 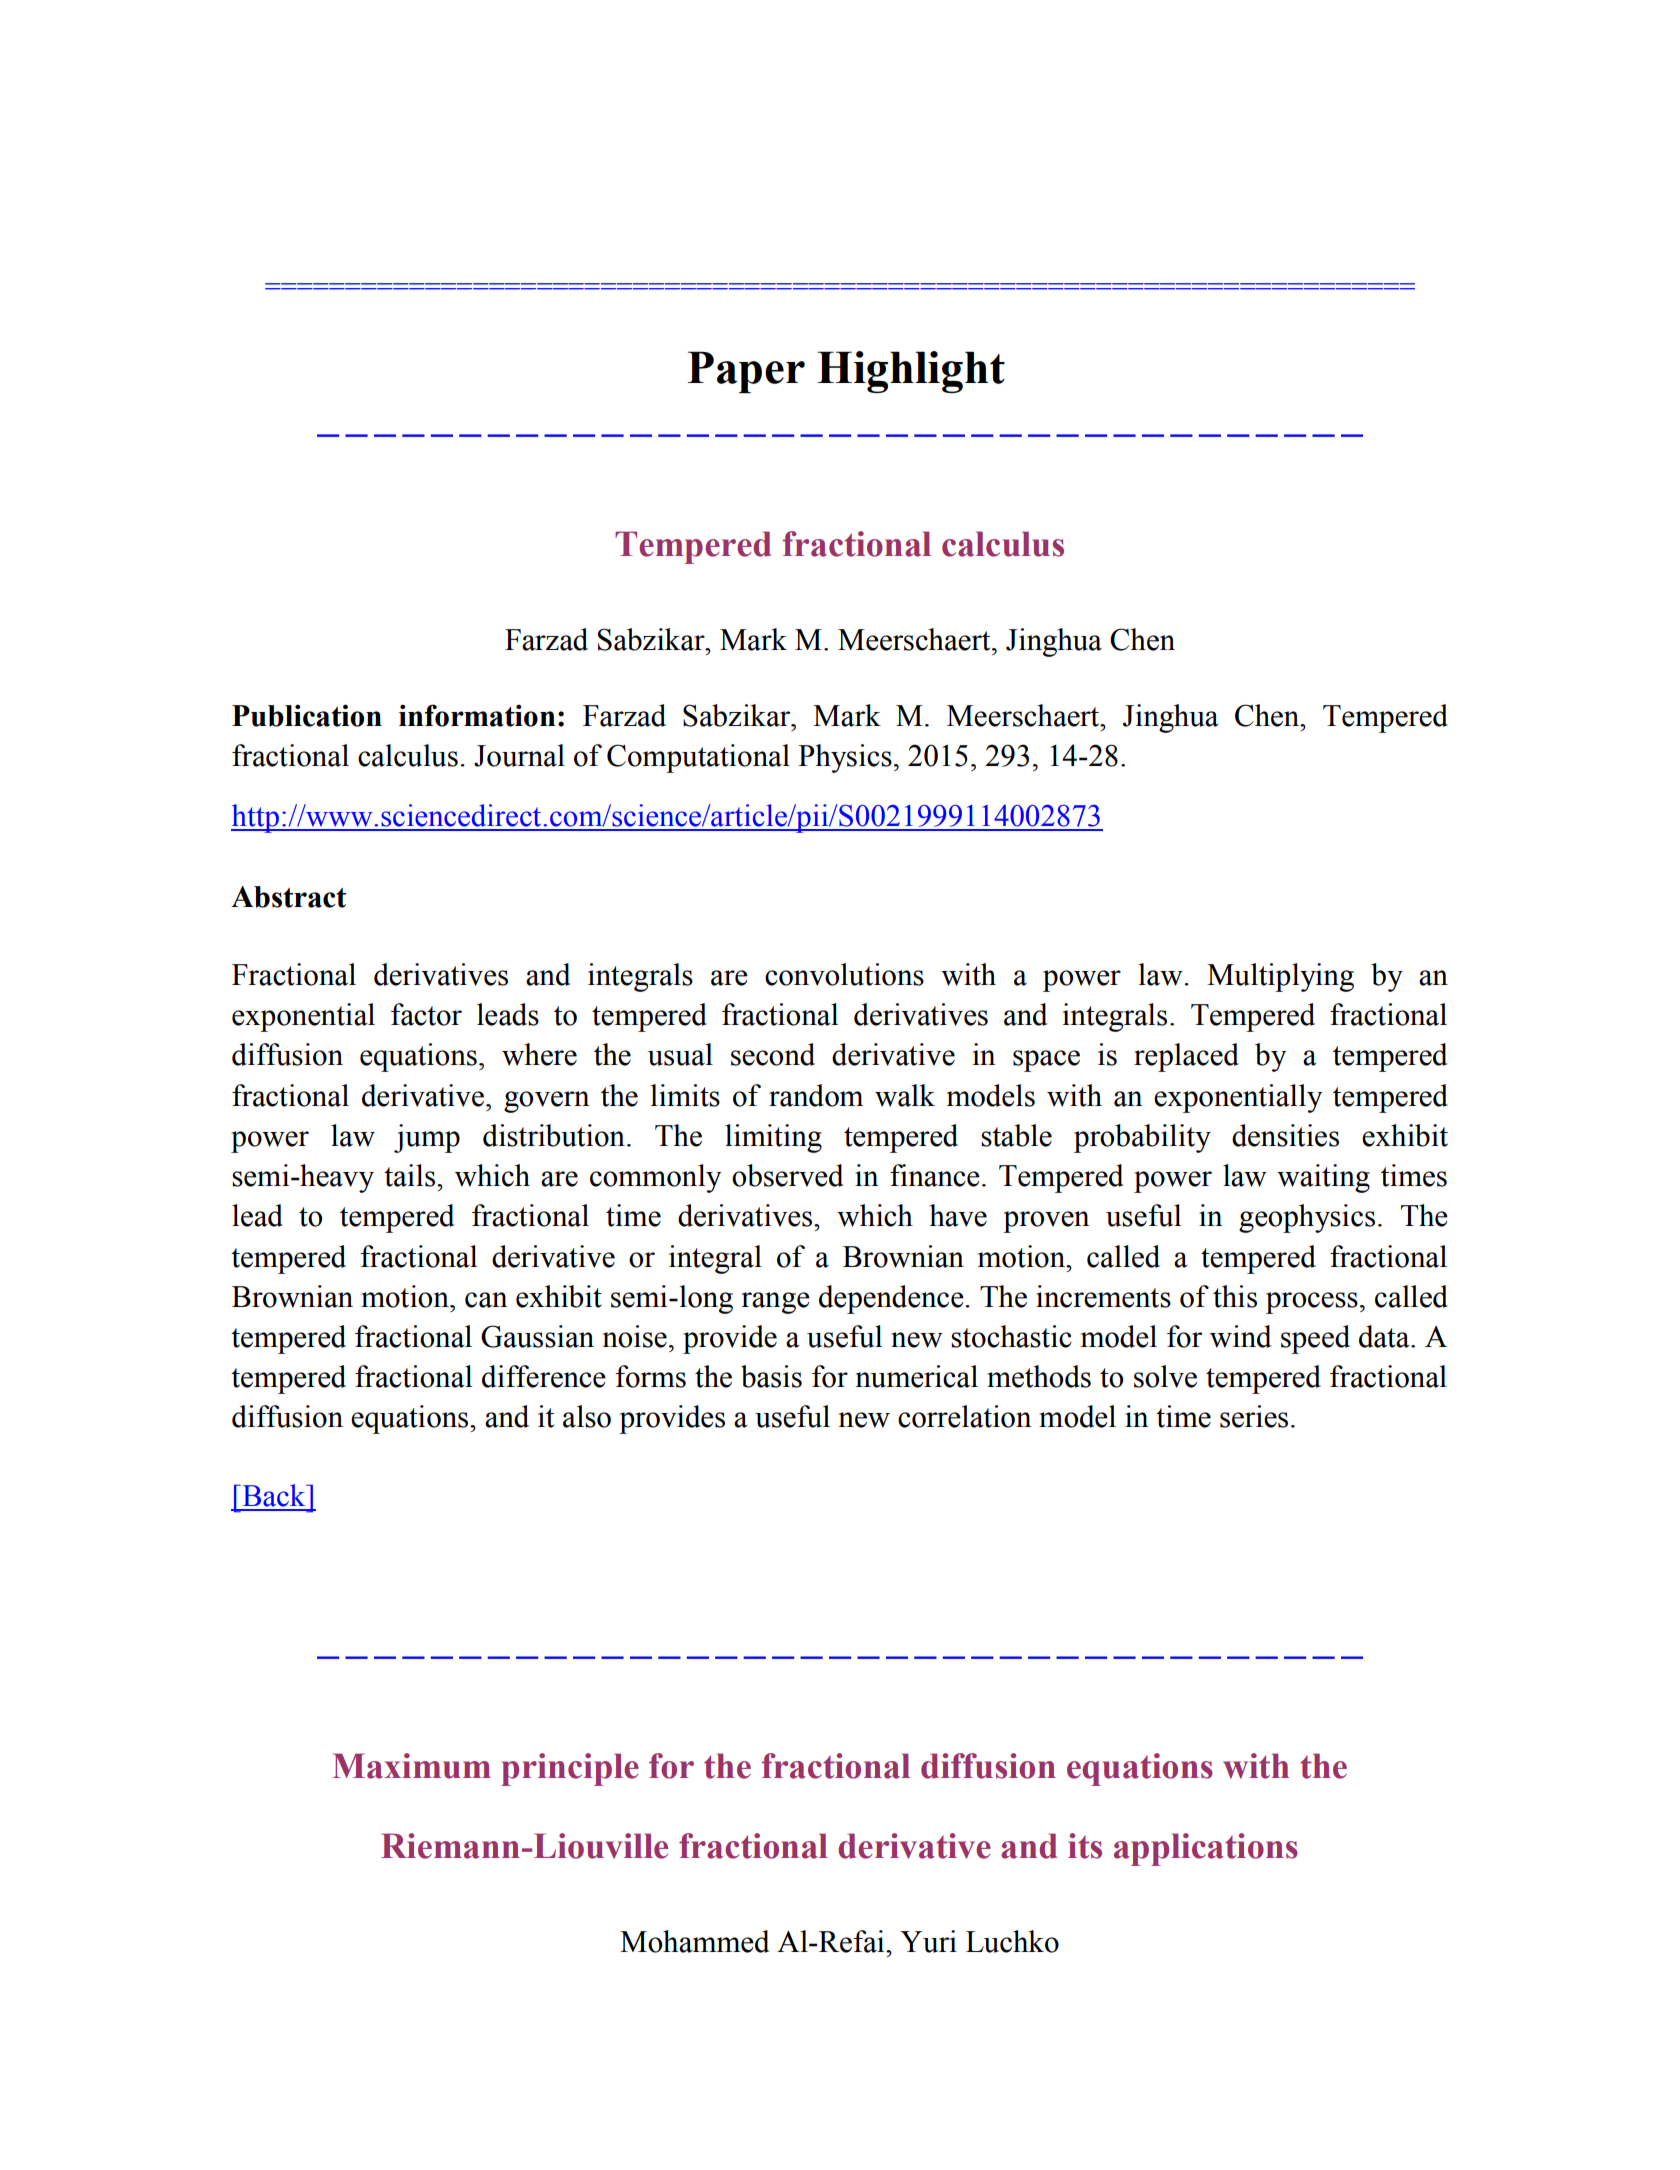 What do you see at coordinates (788, 1175) in the image?
I see `observed` at bounding box center [788, 1175].
